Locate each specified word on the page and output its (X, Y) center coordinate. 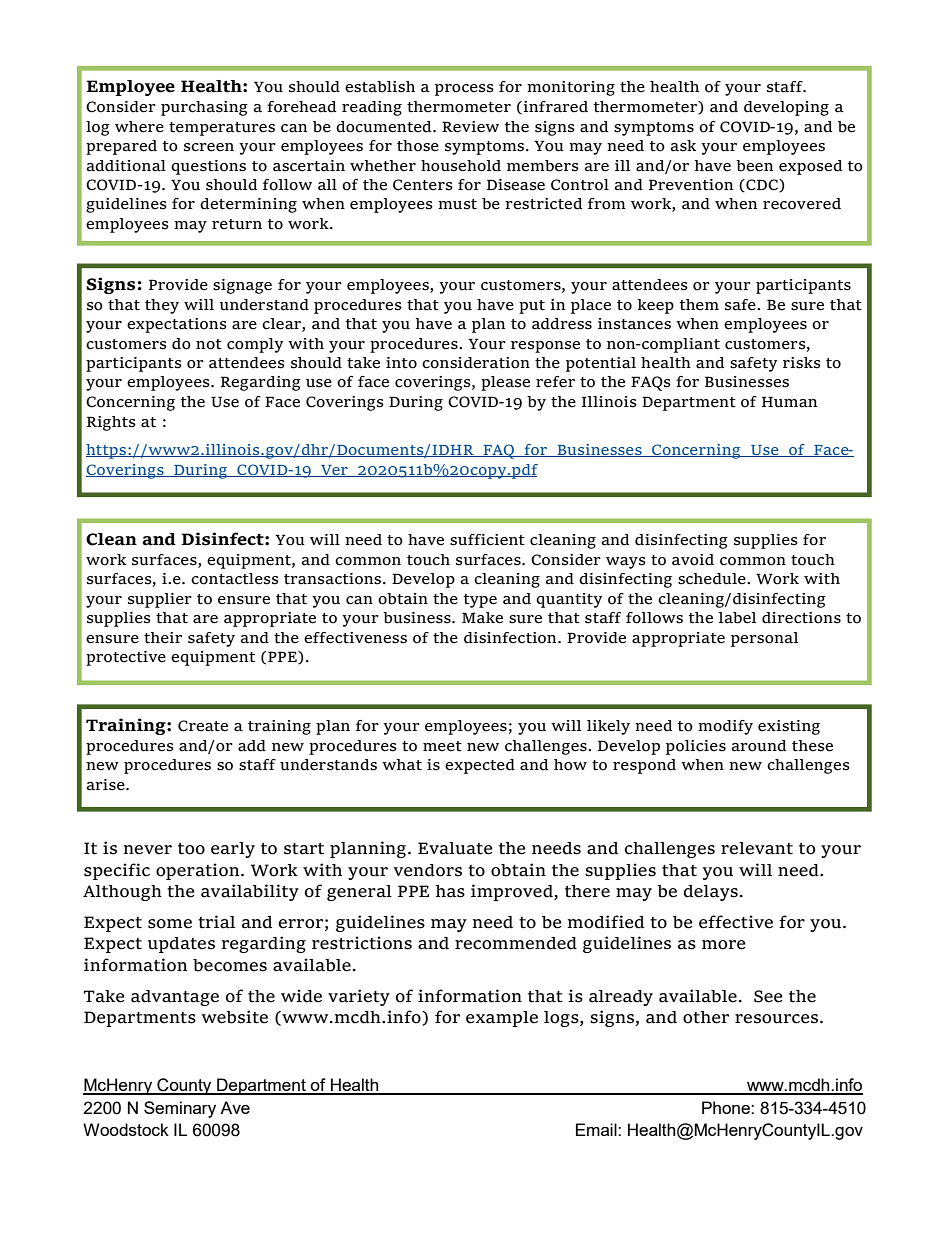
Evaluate (455, 848)
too (191, 849)
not (209, 344)
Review (470, 127)
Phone (727, 1107)
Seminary (180, 1109)
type (480, 601)
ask (683, 146)
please (505, 383)
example (502, 1019)
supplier (160, 600)
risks (802, 363)
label (737, 618)
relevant (757, 848)
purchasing (204, 108)
